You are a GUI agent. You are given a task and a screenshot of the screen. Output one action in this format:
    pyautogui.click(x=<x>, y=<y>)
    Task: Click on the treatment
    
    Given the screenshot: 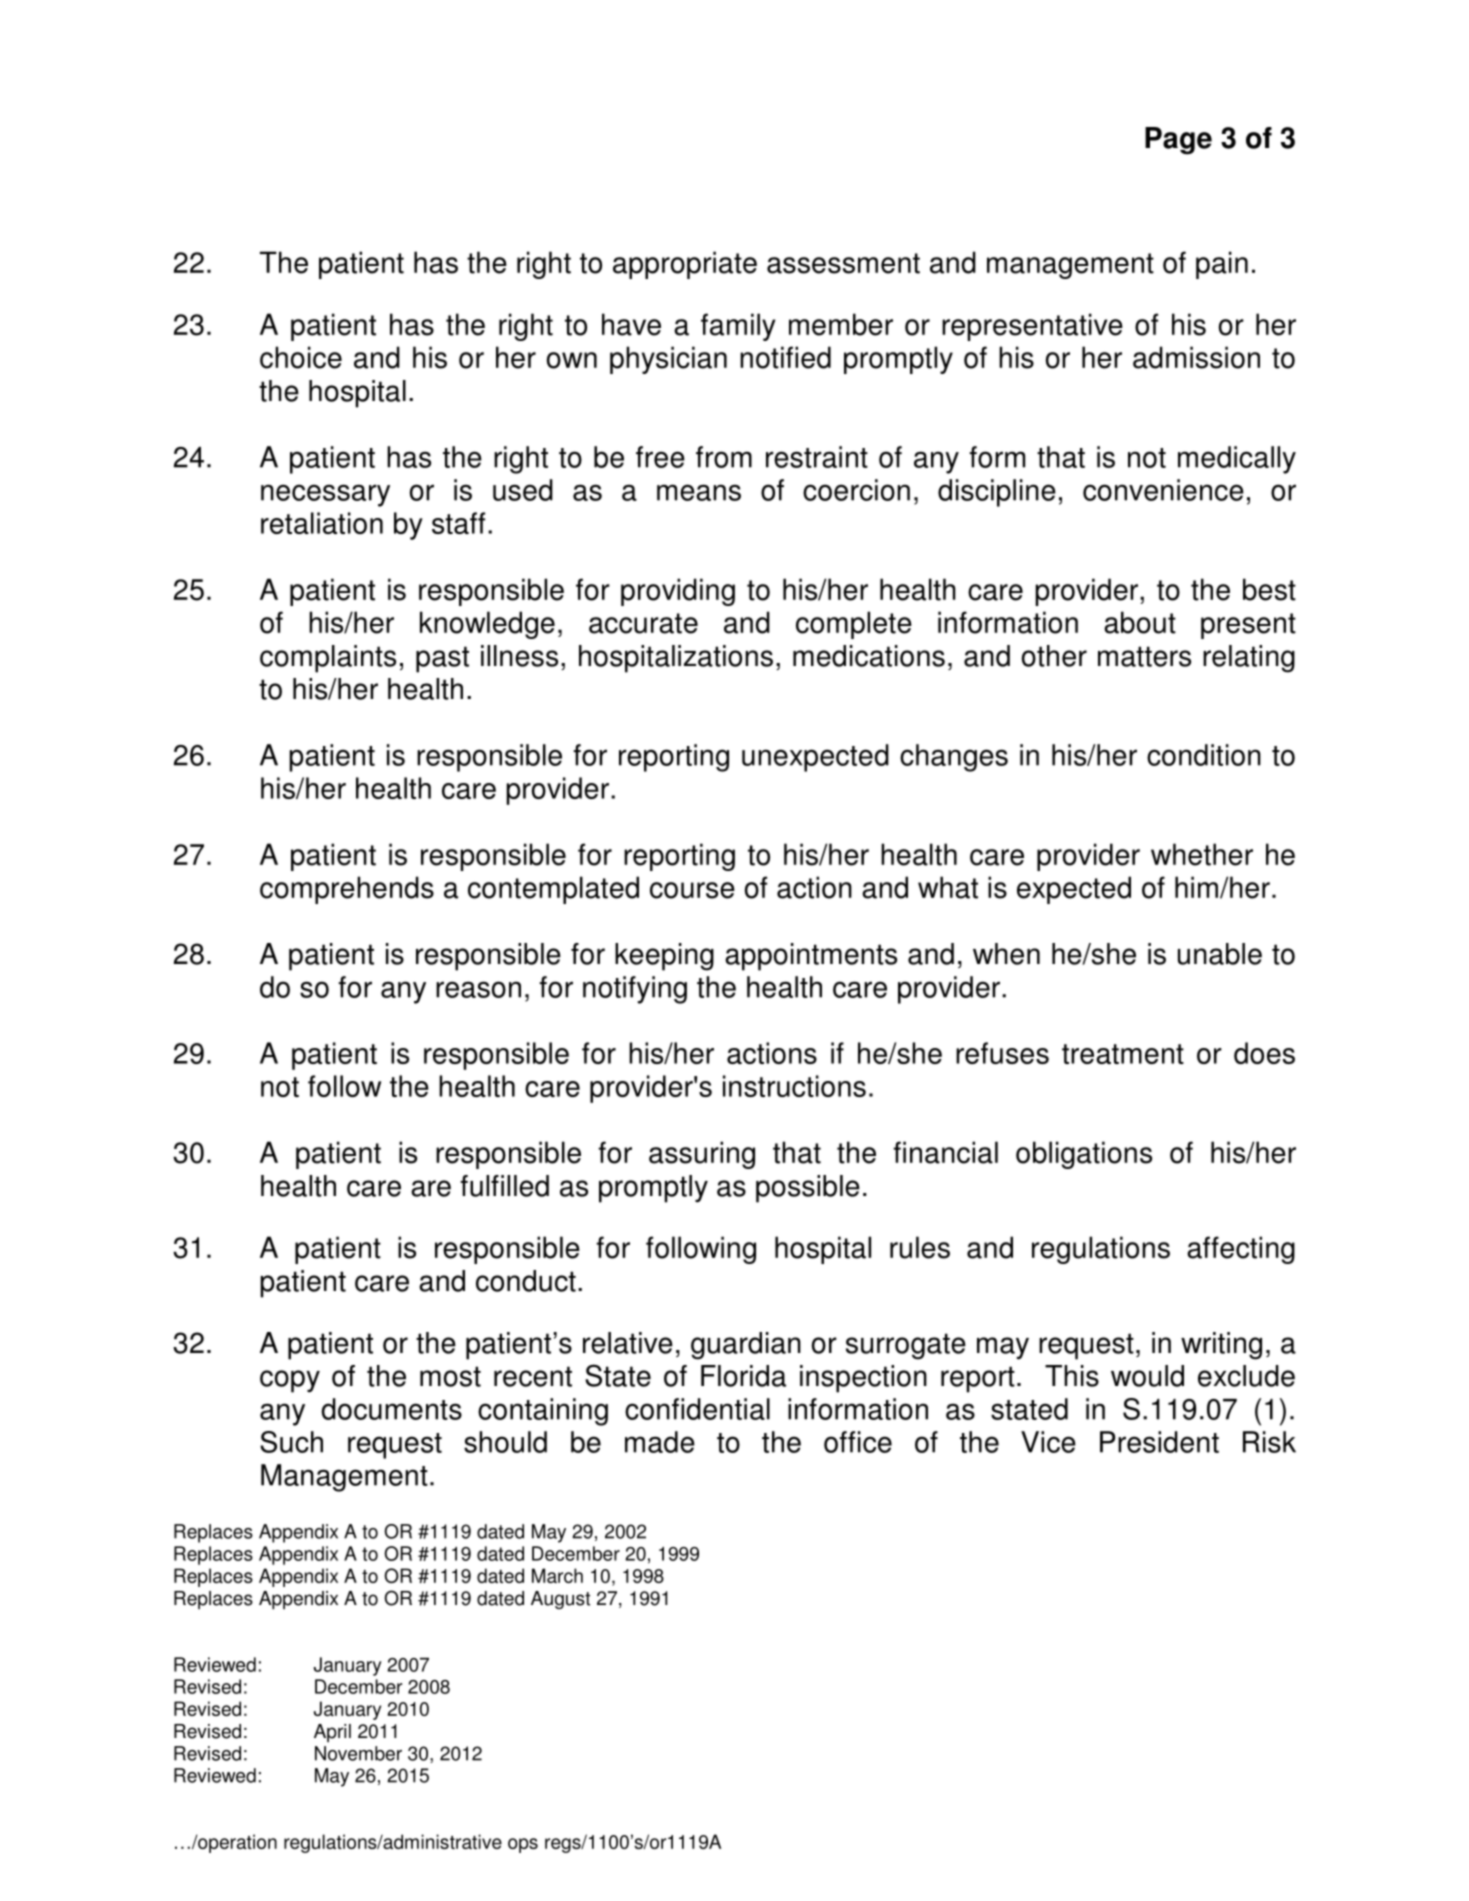 What is the action you would take?
    pyautogui.click(x=1123, y=1054)
